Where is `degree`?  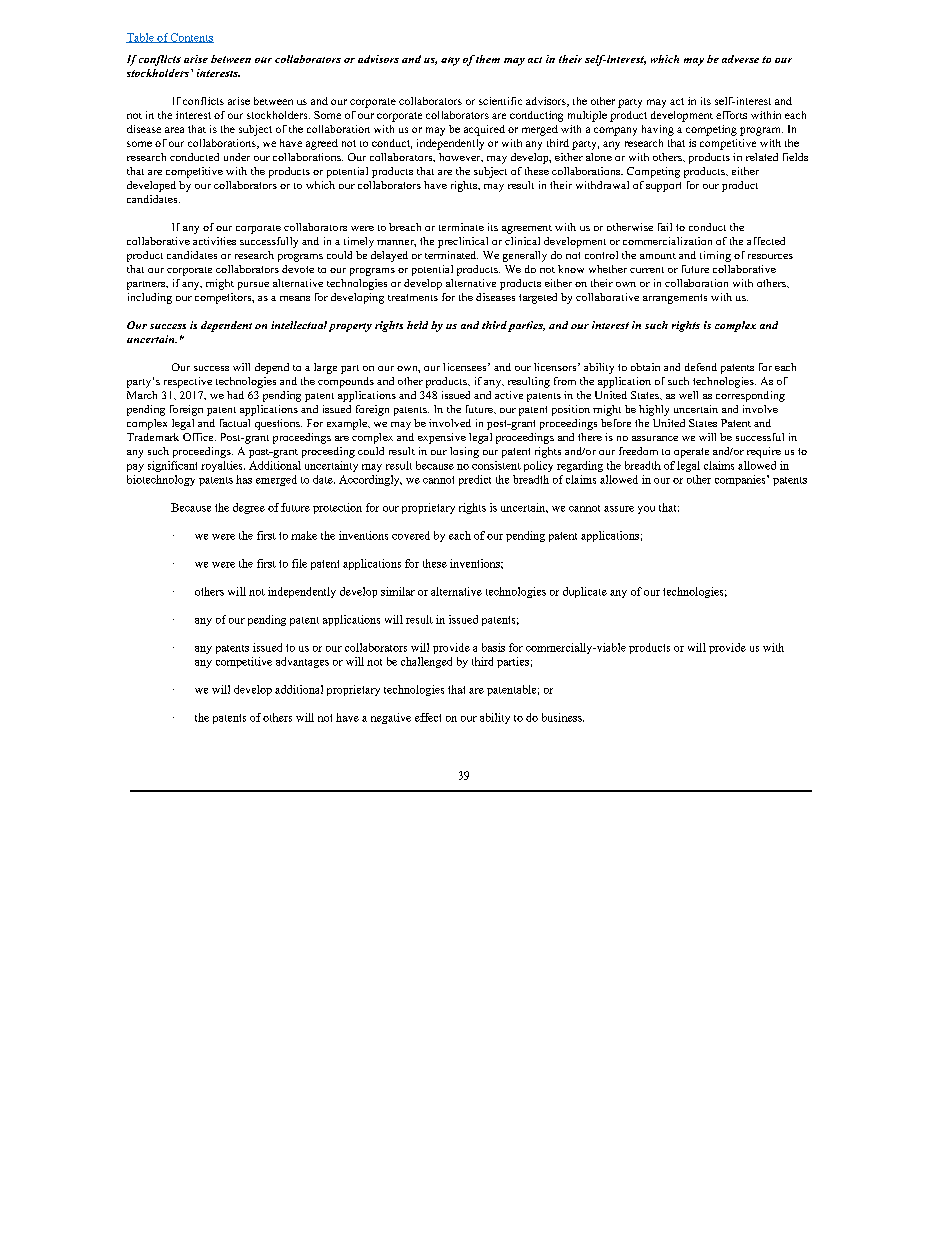 degree is located at coordinates (249, 508).
